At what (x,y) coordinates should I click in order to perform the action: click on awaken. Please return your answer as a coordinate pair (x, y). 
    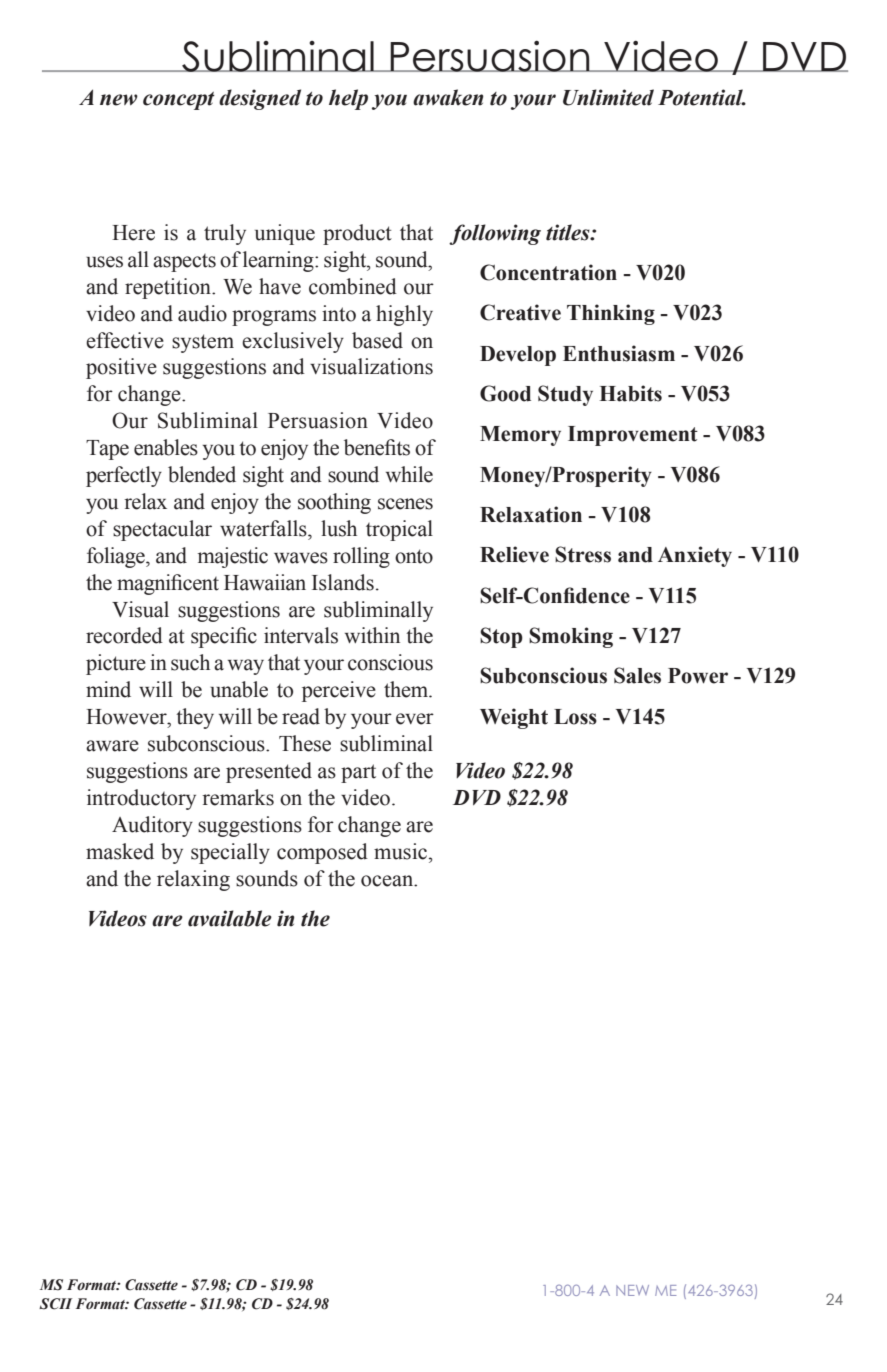
    Looking at the image, I should click on (448, 97).
